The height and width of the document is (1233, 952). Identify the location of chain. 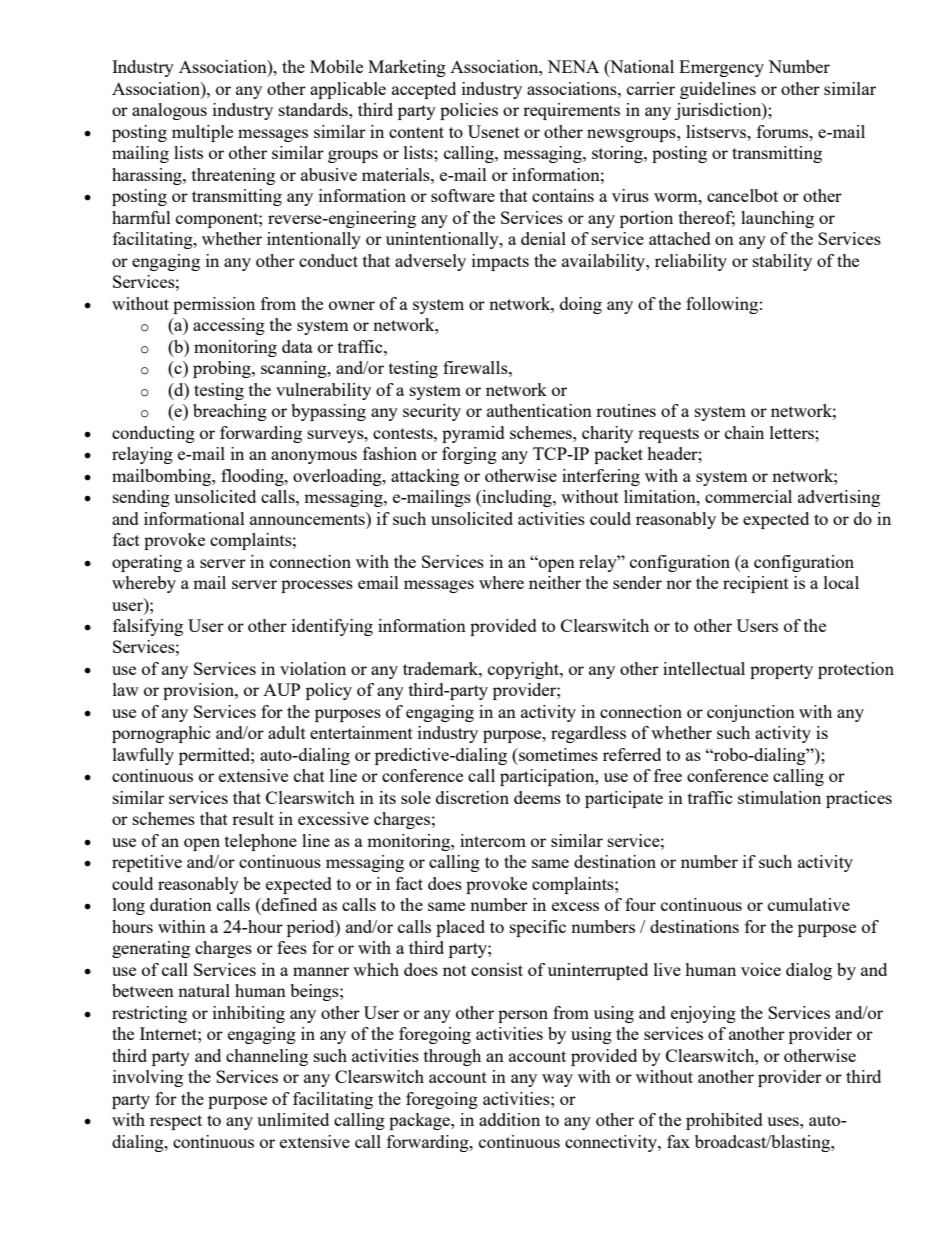
(744, 432).
